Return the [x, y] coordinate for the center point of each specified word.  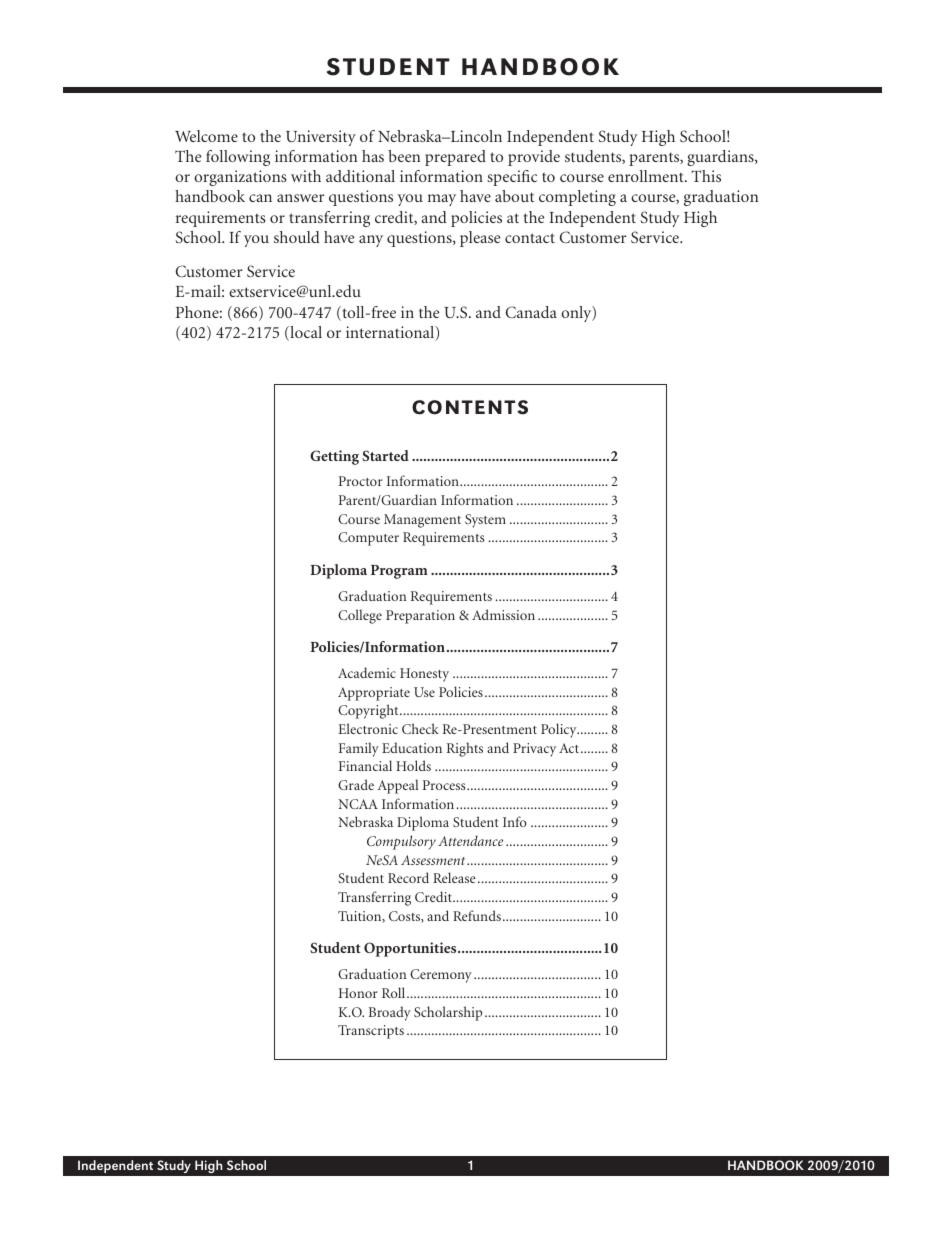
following [238, 158]
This [706, 176]
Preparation [420, 617]
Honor [358, 993]
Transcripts [371, 1032]
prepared [455, 158]
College [360, 616]
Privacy [534, 750]
